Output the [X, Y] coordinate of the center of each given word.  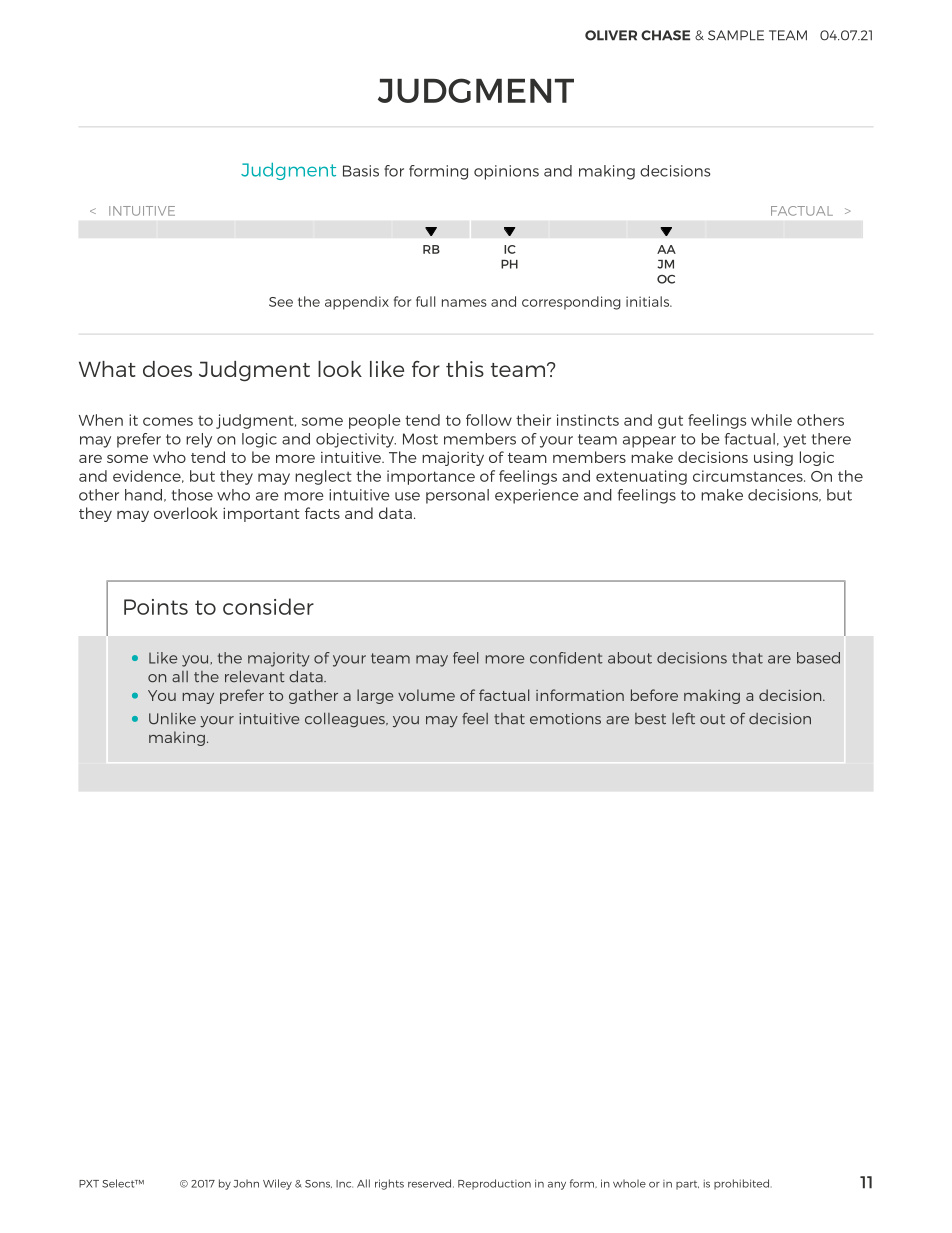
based [818, 658]
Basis [361, 171]
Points [156, 607]
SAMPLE [736, 35]
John [246, 1183]
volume [426, 695]
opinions [506, 172]
